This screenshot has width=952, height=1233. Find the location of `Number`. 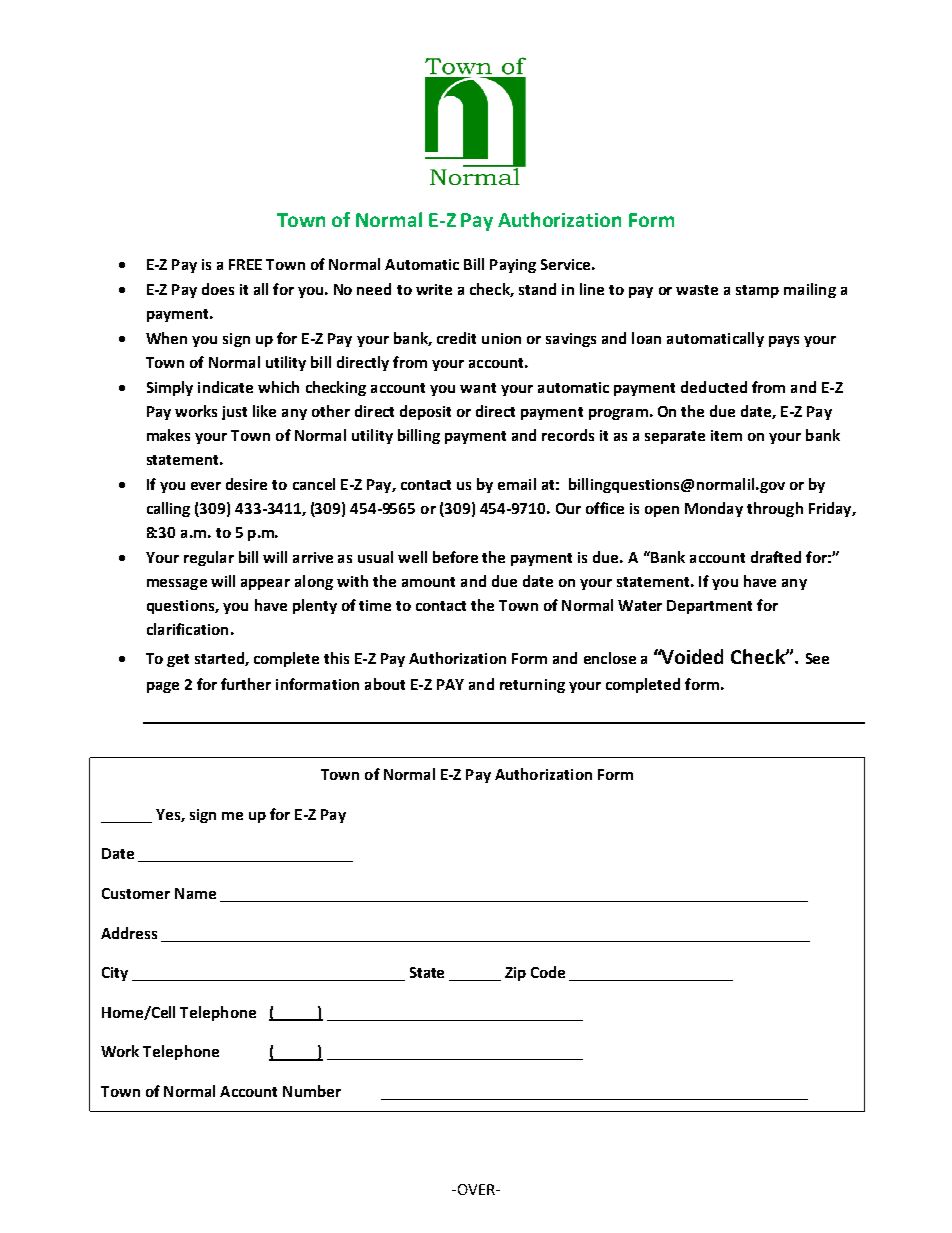

Number is located at coordinates (312, 1091).
